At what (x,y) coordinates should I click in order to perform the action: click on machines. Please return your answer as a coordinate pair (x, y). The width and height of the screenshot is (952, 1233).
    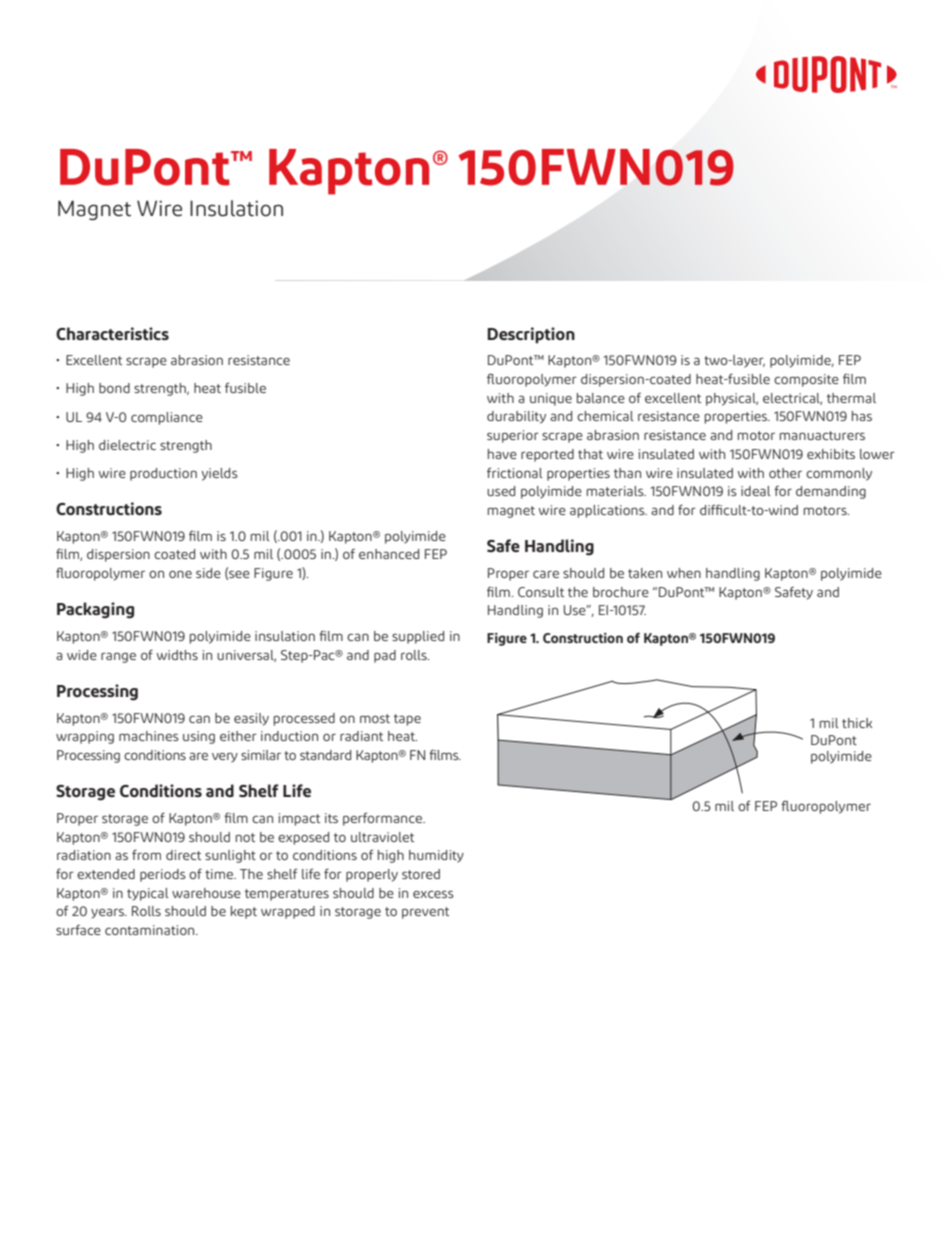
    Looking at the image, I should click on (149, 736).
